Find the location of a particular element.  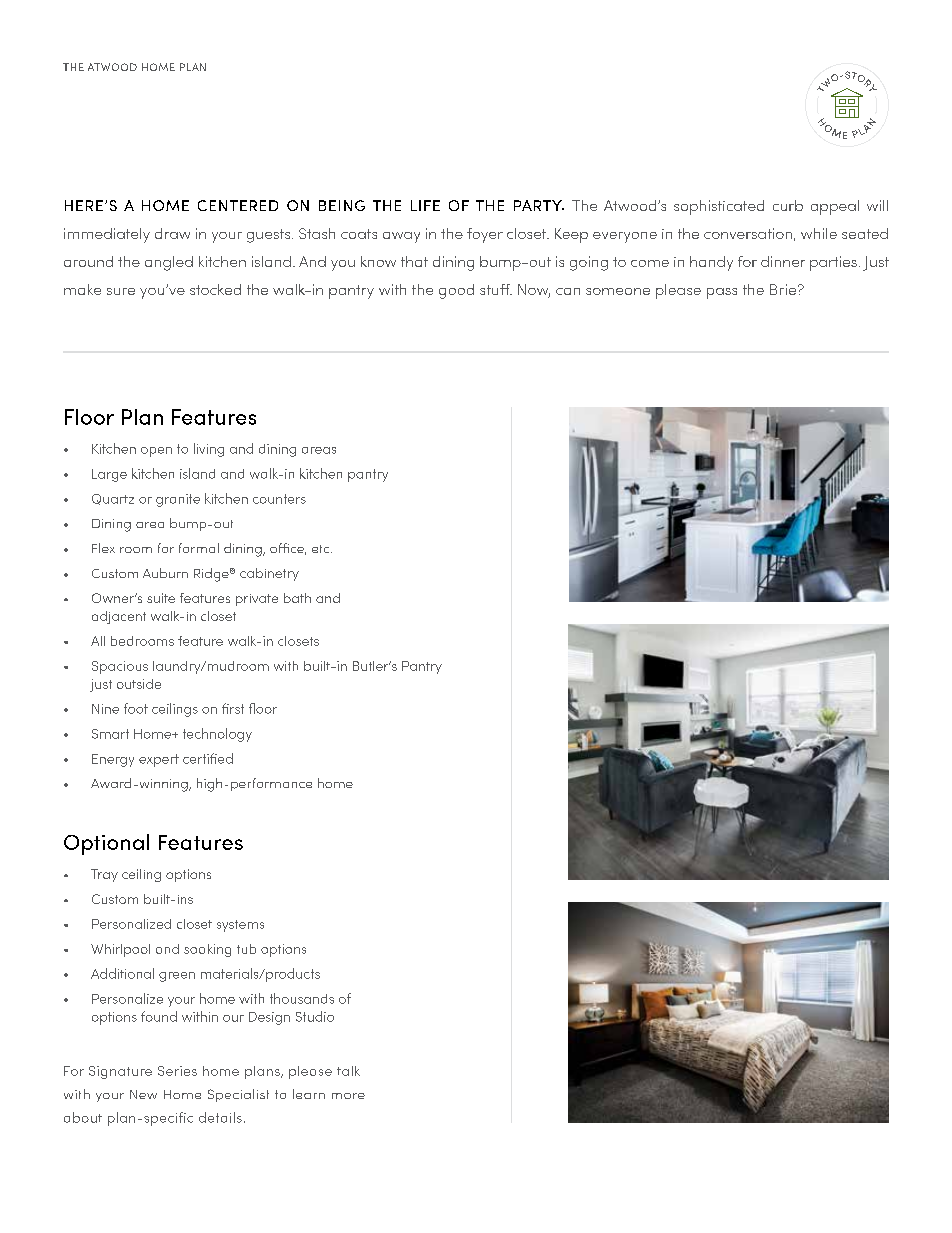

more is located at coordinates (348, 1096).
